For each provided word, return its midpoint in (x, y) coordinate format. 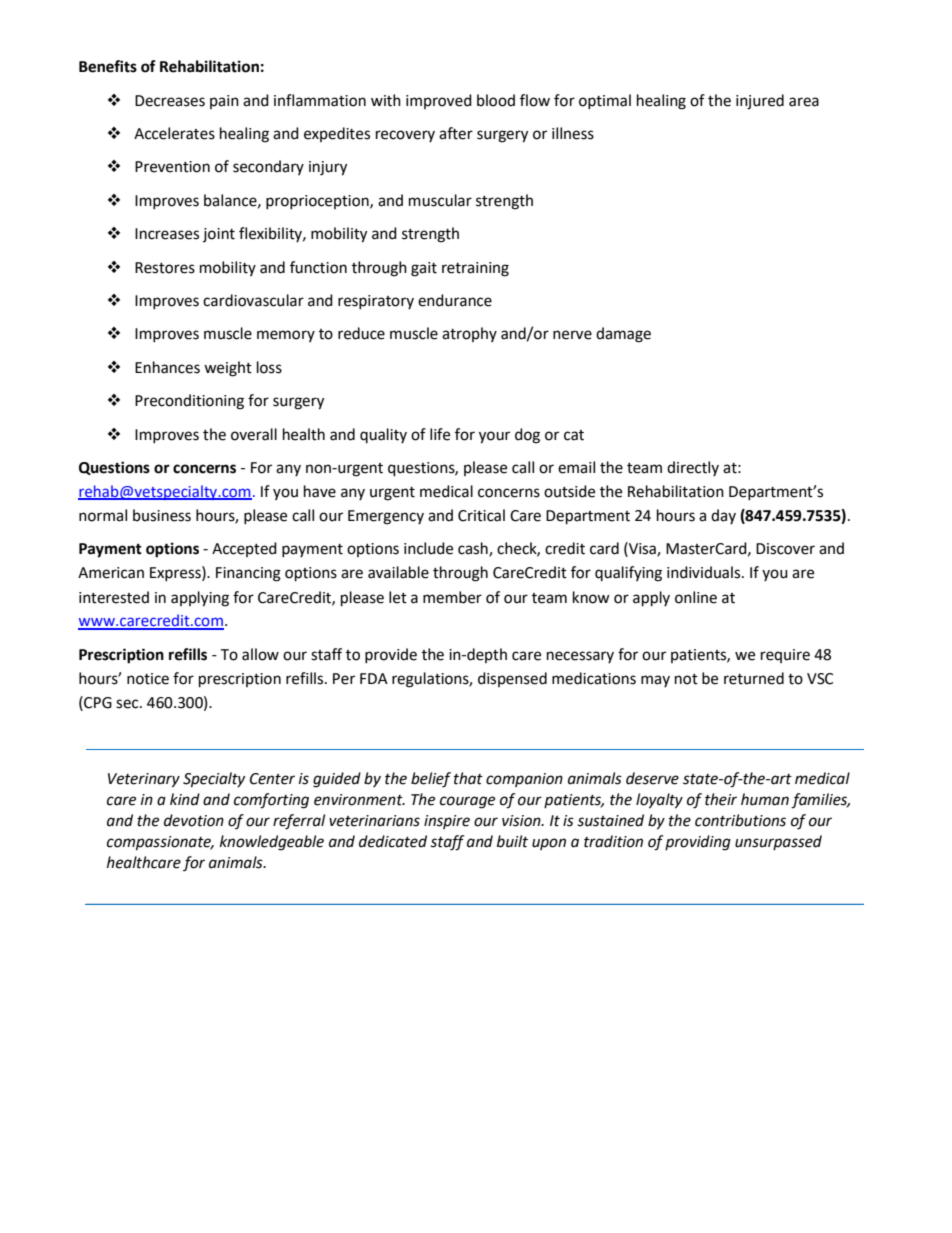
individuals (705, 572)
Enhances (167, 367)
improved (439, 101)
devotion (194, 820)
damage (623, 335)
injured (760, 102)
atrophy (469, 334)
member (452, 597)
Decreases (170, 101)
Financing (248, 574)
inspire (447, 822)
